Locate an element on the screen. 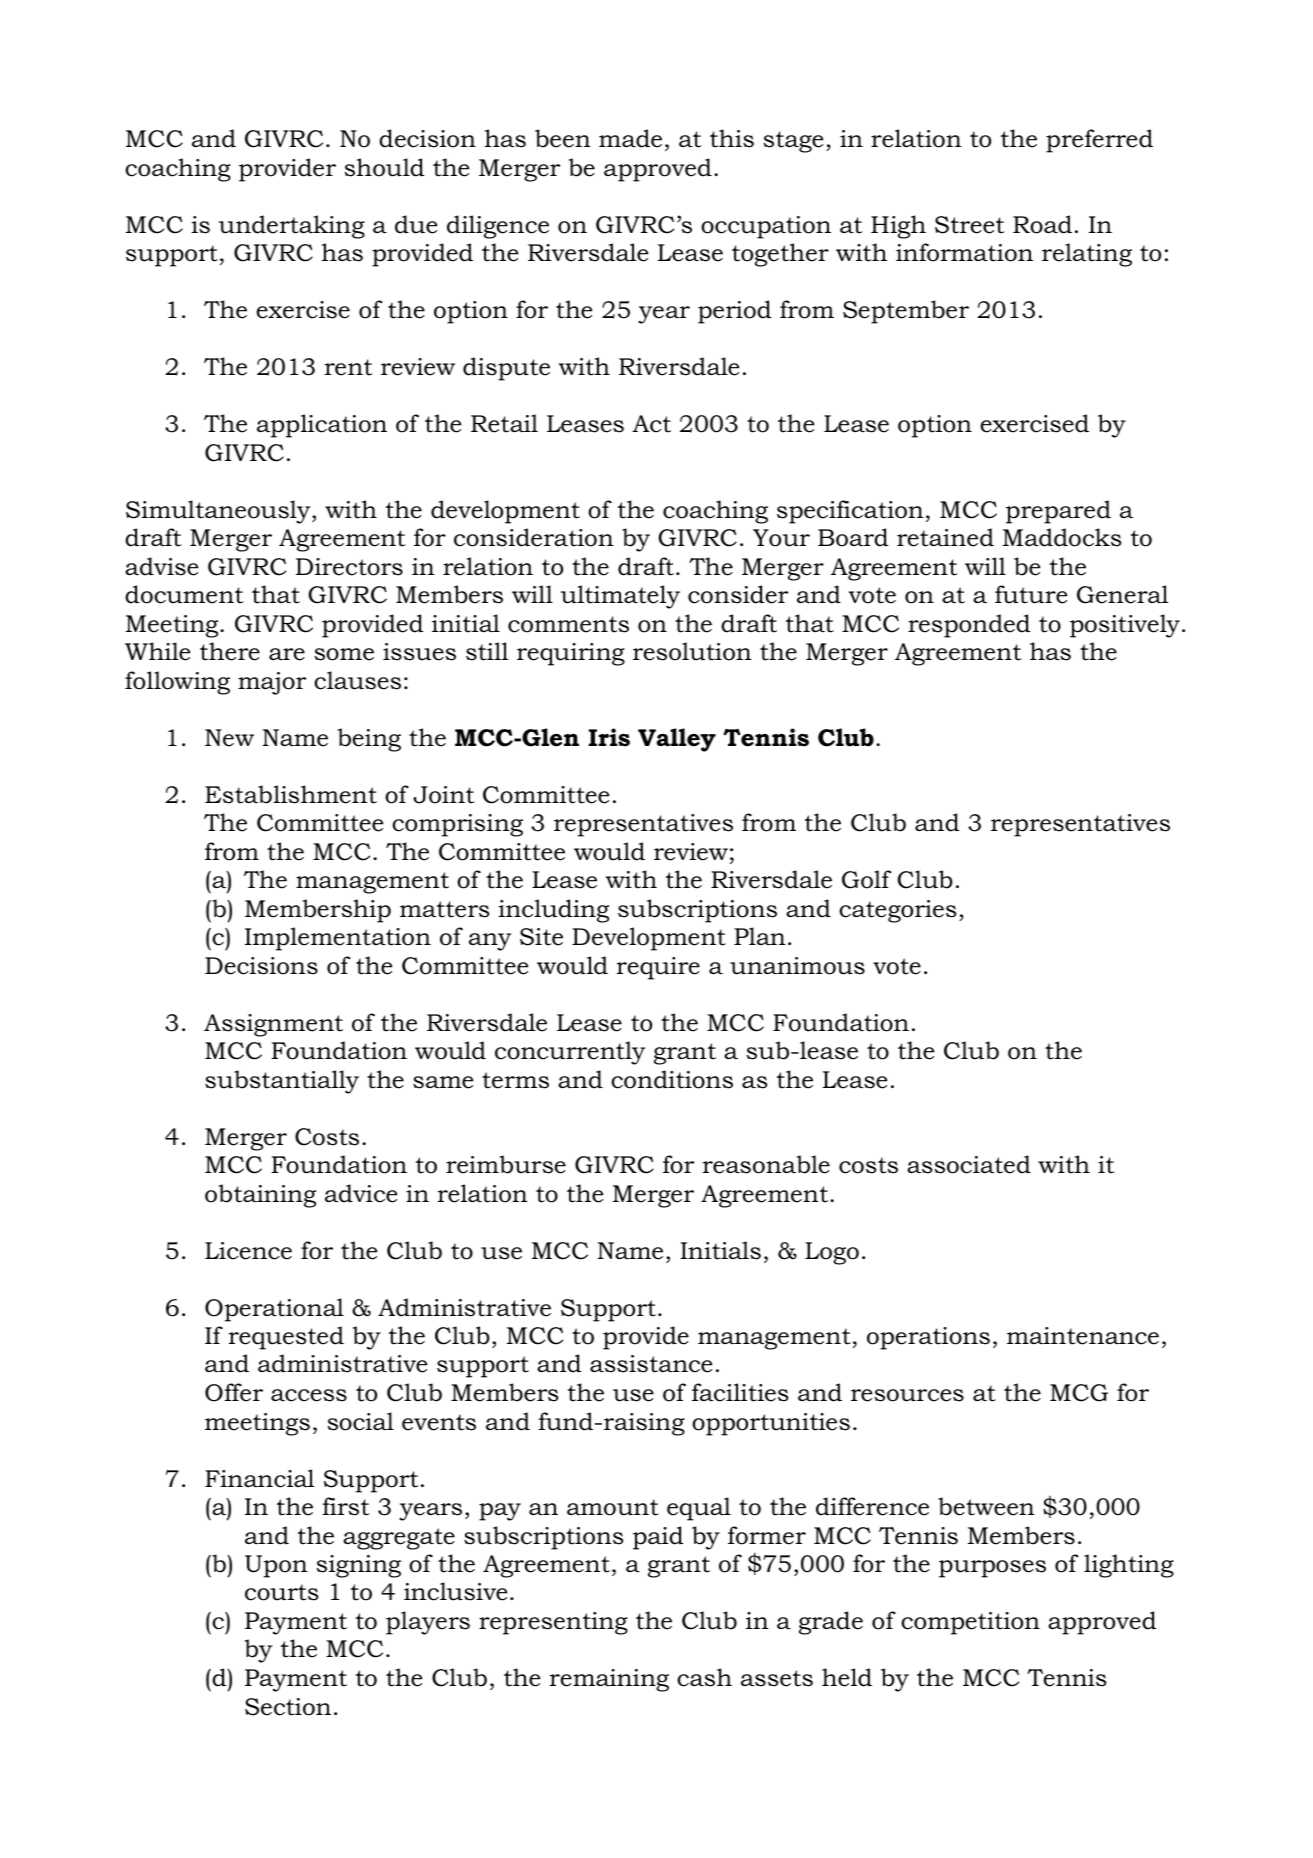  undertaking is located at coordinates (292, 227).
